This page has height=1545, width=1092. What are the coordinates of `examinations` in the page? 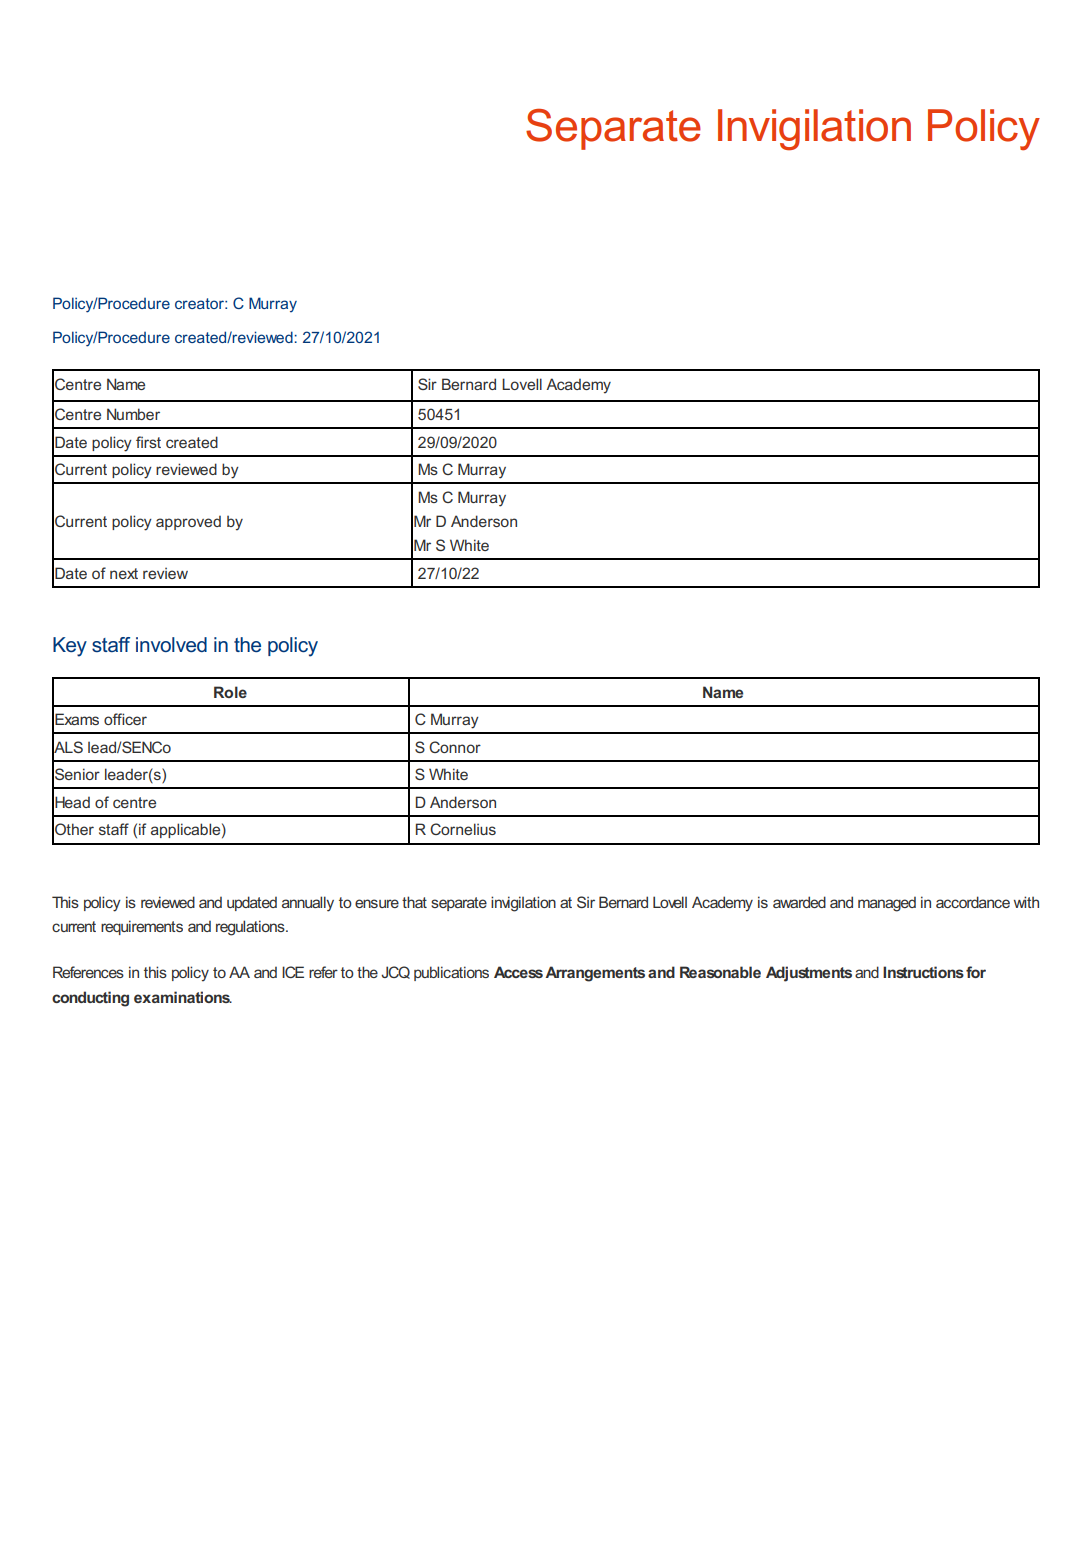 It's located at (183, 997).
